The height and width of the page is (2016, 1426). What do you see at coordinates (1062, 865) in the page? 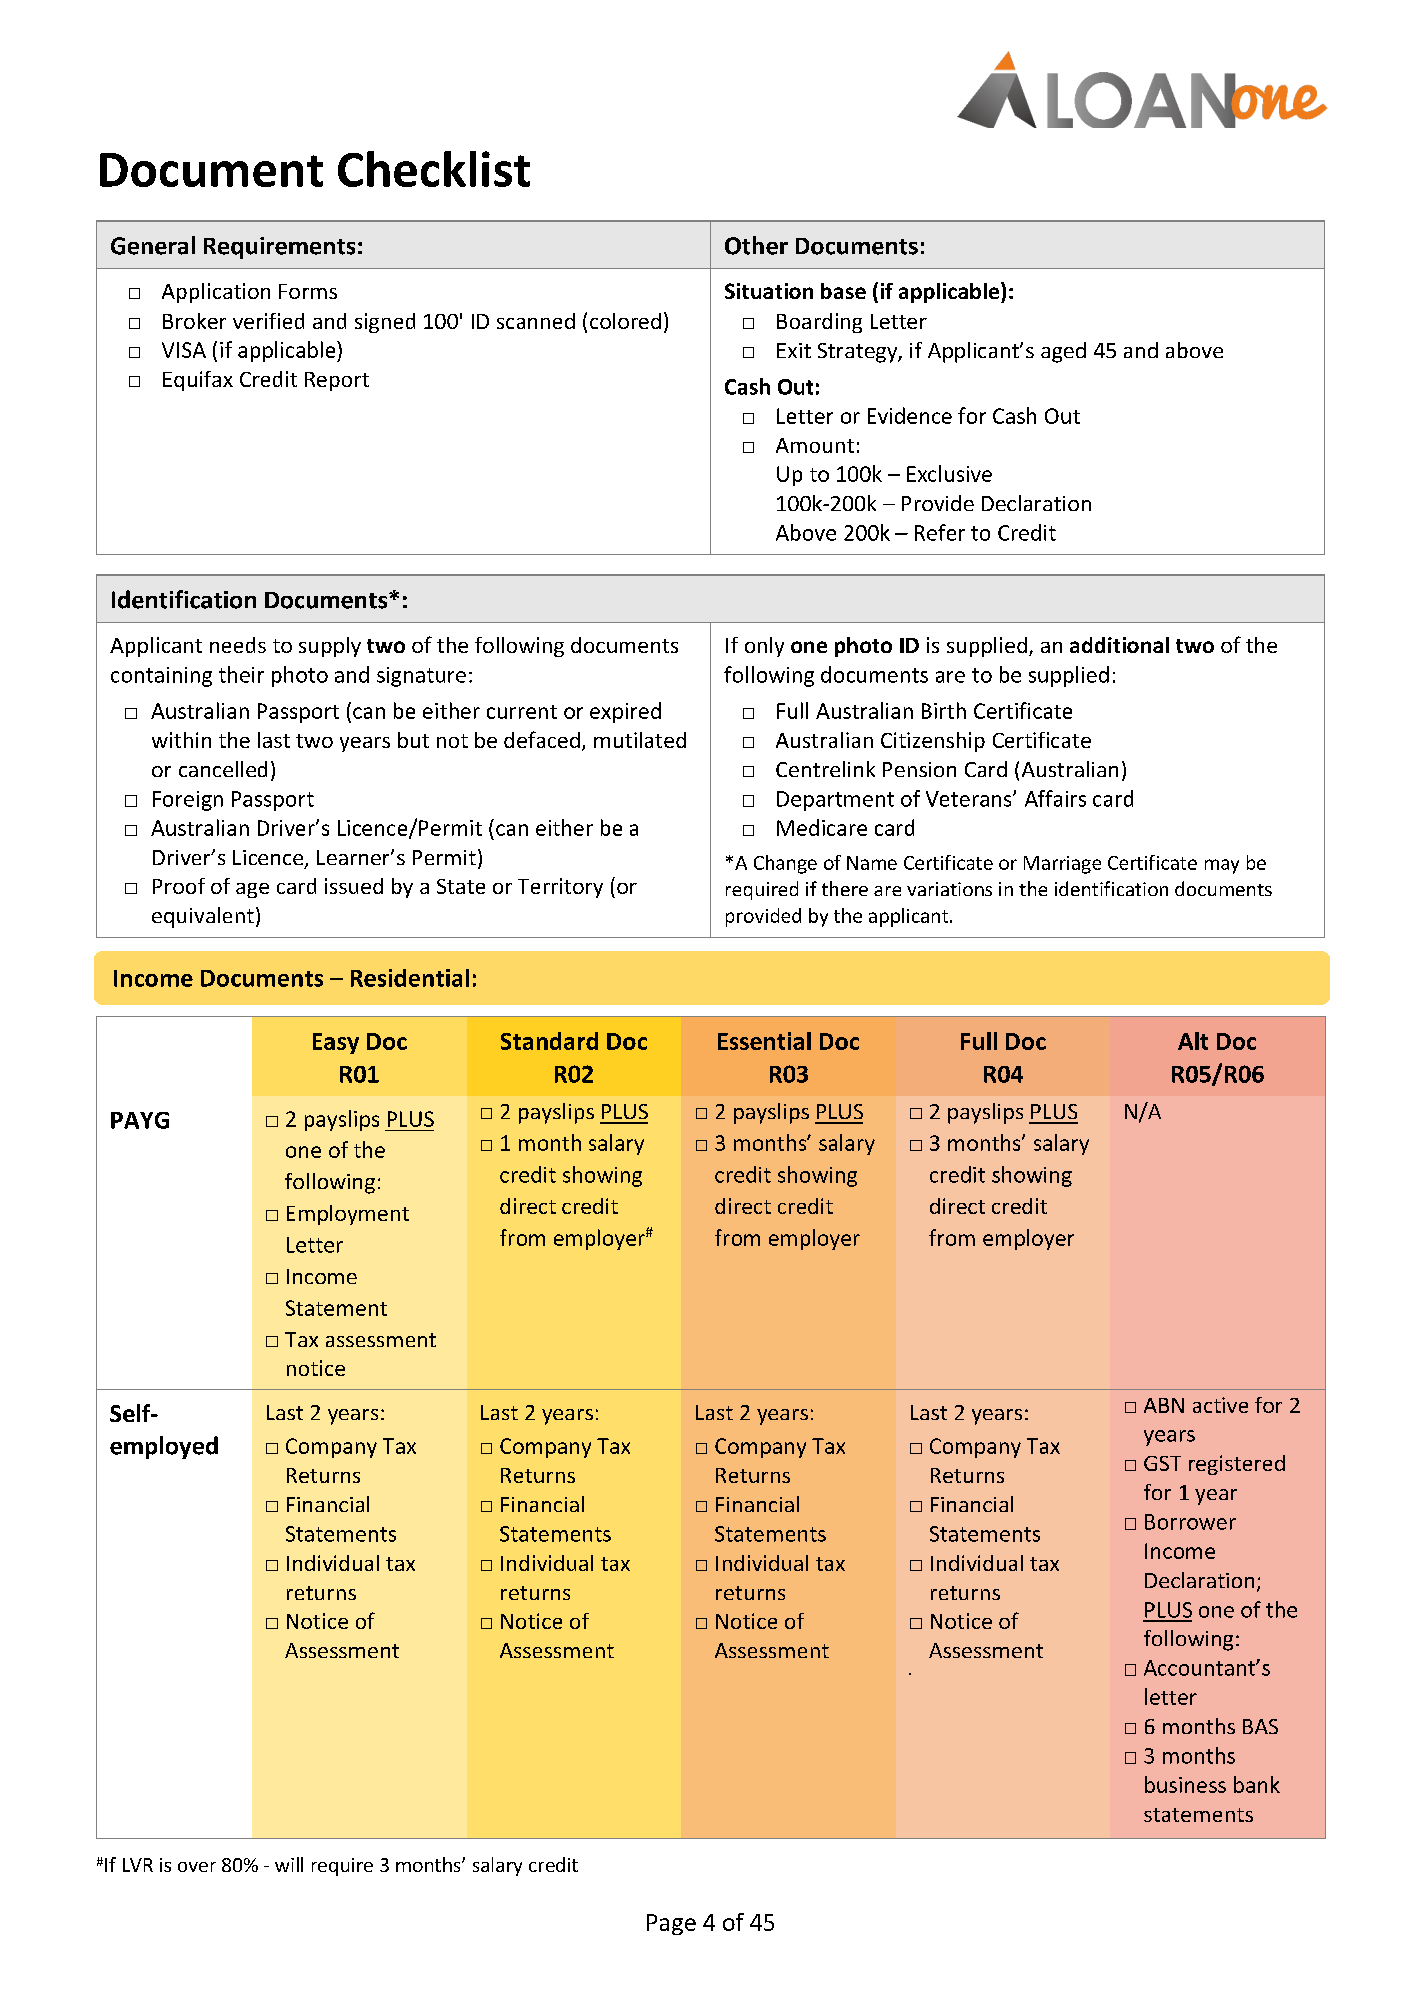
I see `Marriage` at bounding box center [1062, 865].
